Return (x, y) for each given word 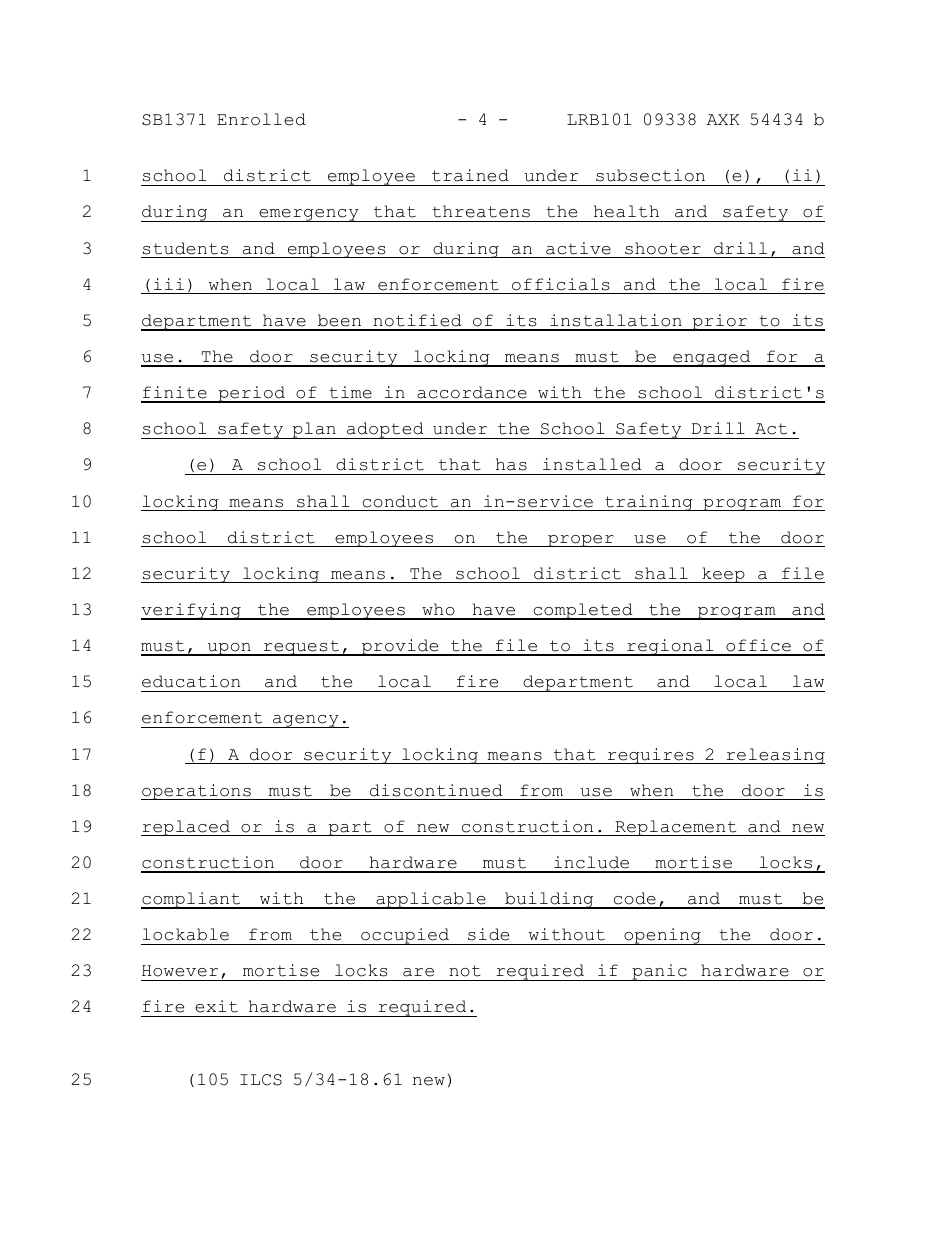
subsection (650, 175)
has (511, 464)
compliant (192, 900)
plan (314, 430)
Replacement (676, 828)
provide (400, 647)
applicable (431, 900)
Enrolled (261, 119)
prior (720, 322)
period (251, 394)
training (649, 503)
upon (229, 649)
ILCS (261, 1080)
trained (470, 175)
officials (561, 284)
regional (670, 647)
